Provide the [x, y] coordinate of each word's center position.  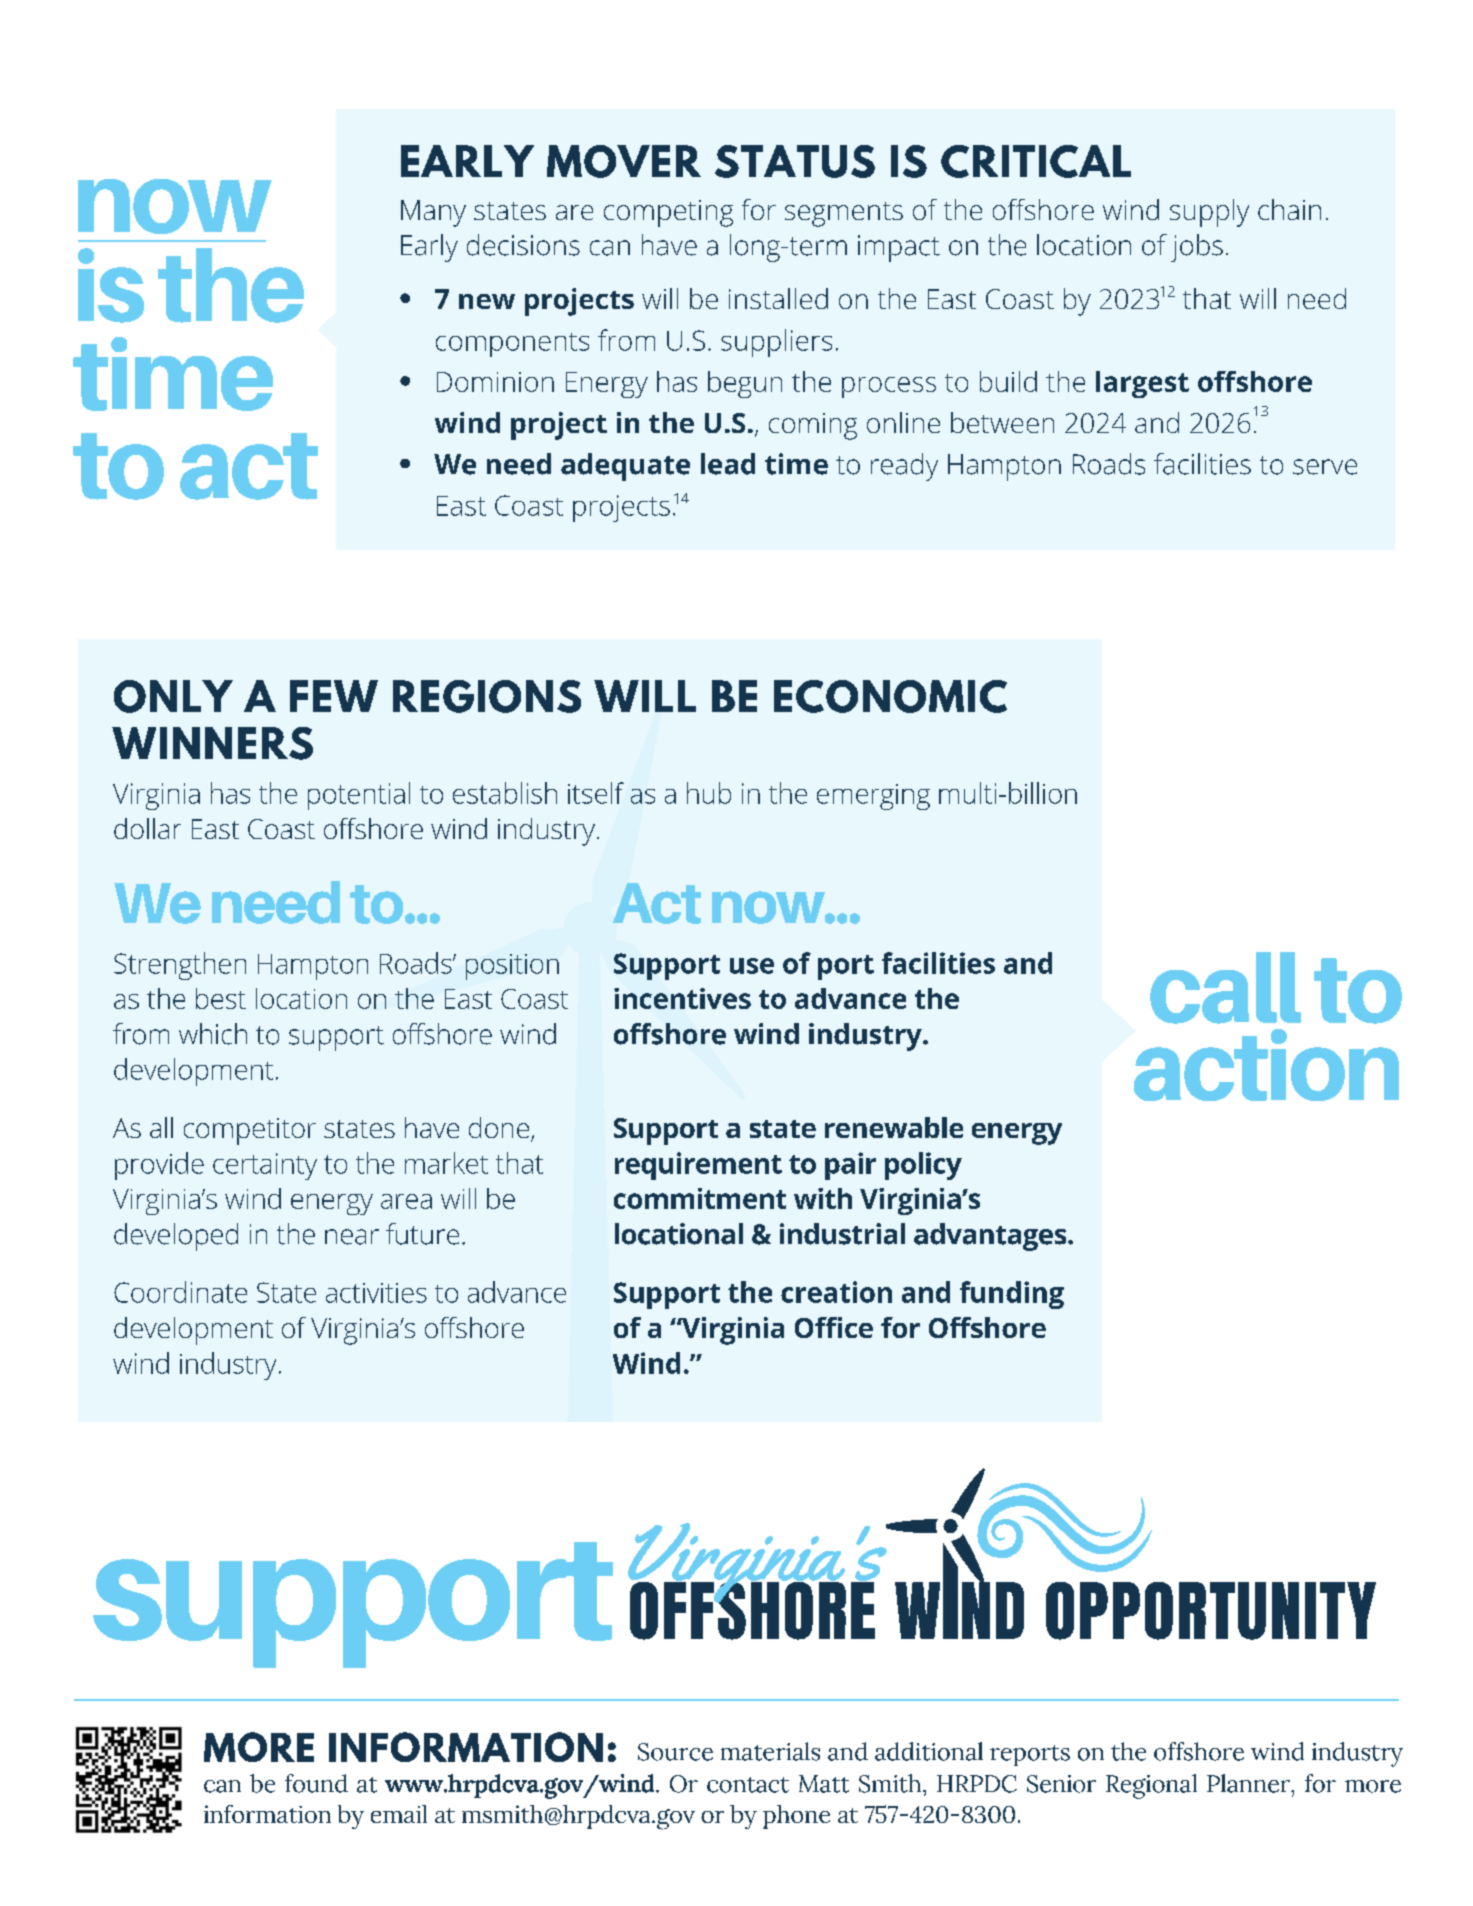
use [752, 966]
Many [433, 213]
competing [668, 213]
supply [1209, 213]
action [1266, 1065]
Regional [1151, 1786]
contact [748, 1785]
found [316, 1783]
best [221, 998]
